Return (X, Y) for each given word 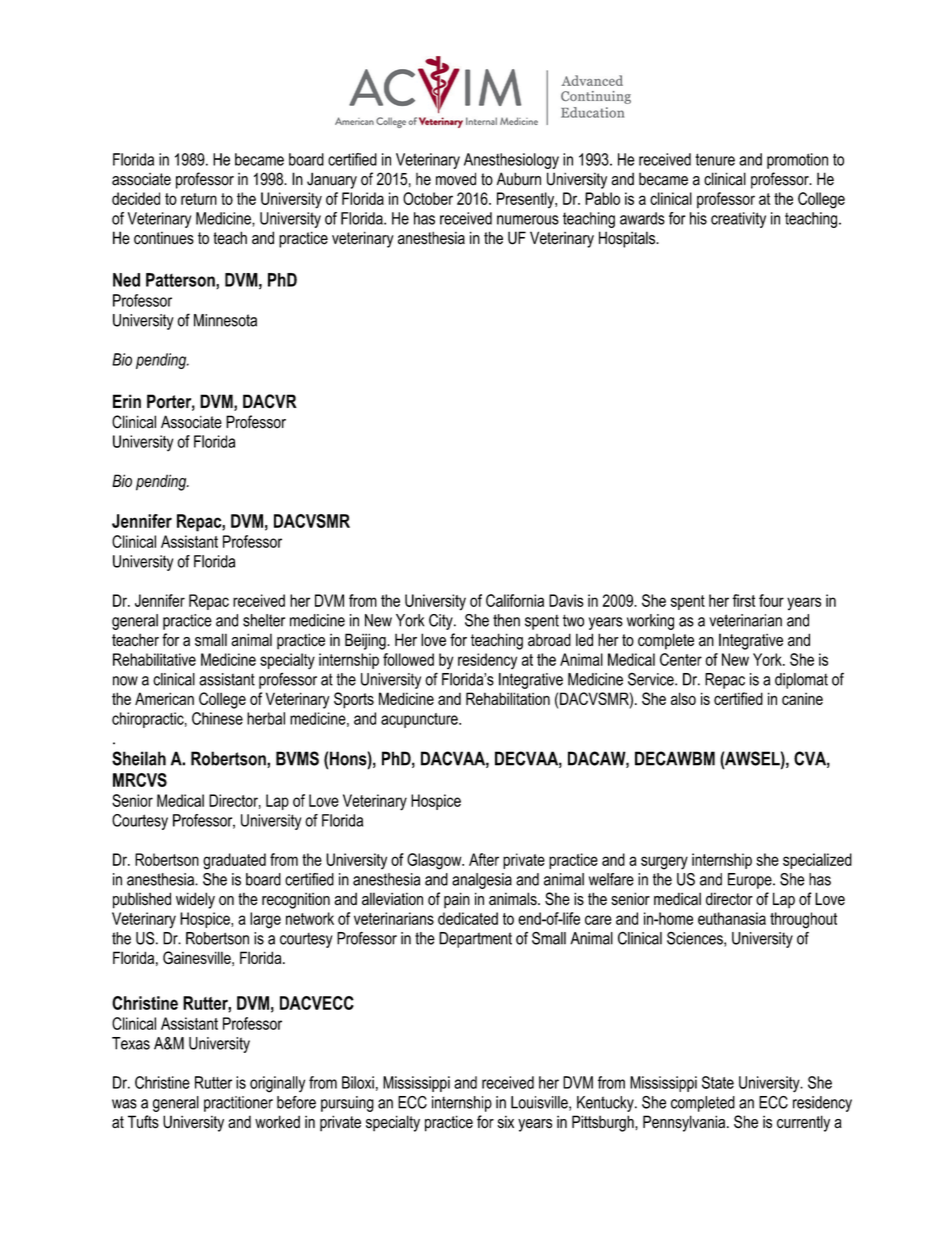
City (442, 622)
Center (681, 659)
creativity (738, 220)
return (199, 199)
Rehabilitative (154, 659)
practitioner (238, 1104)
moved (456, 179)
